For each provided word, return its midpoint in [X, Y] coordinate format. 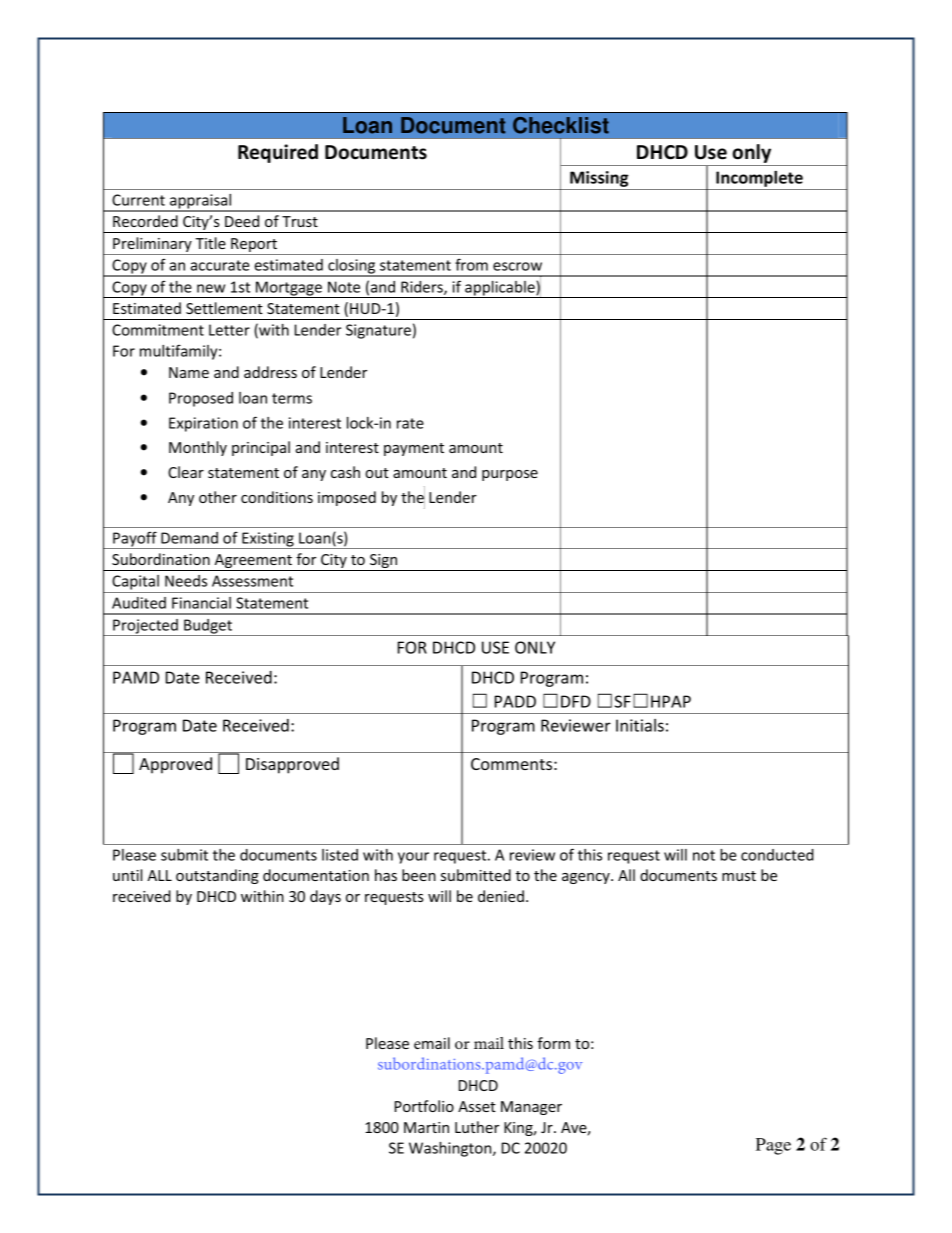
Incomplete [759, 180]
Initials [640, 725]
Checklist [561, 125]
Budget [208, 627]
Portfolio [424, 1106]
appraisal [201, 202]
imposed [347, 498]
